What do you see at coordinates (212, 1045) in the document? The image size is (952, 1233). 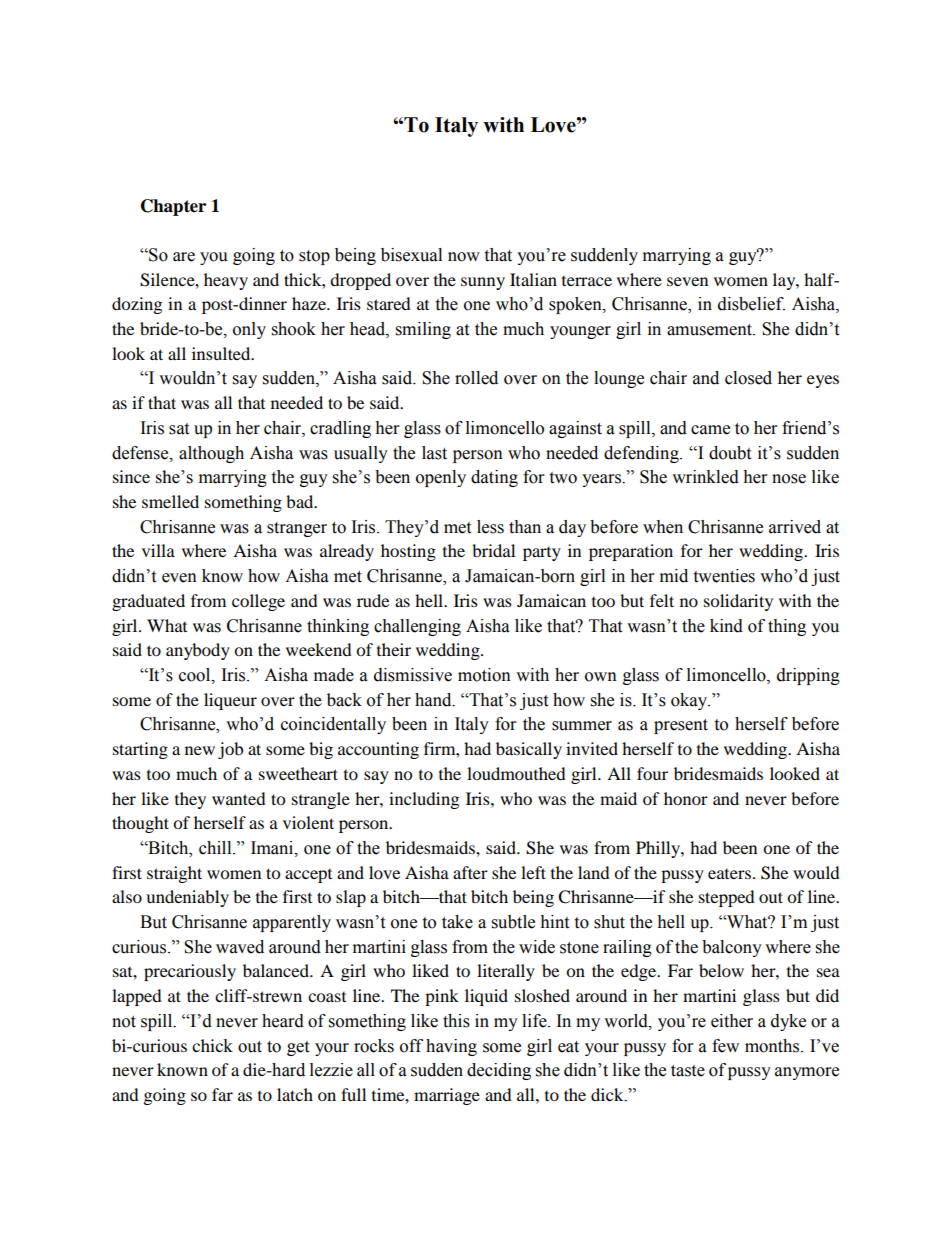 I see `chick` at bounding box center [212, 1045].
